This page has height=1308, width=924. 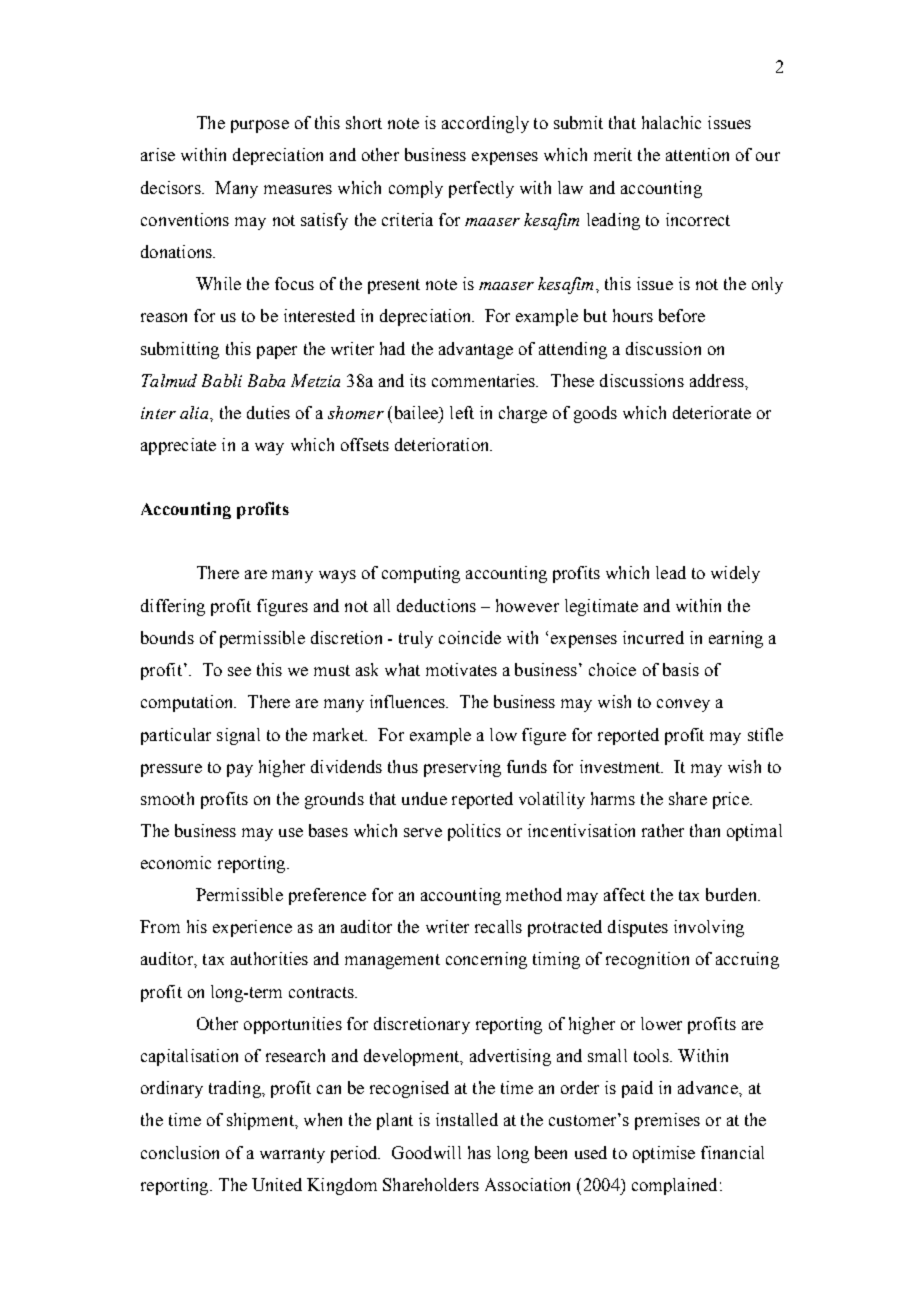 I want to click on has, so click(x=479, y=1152).
